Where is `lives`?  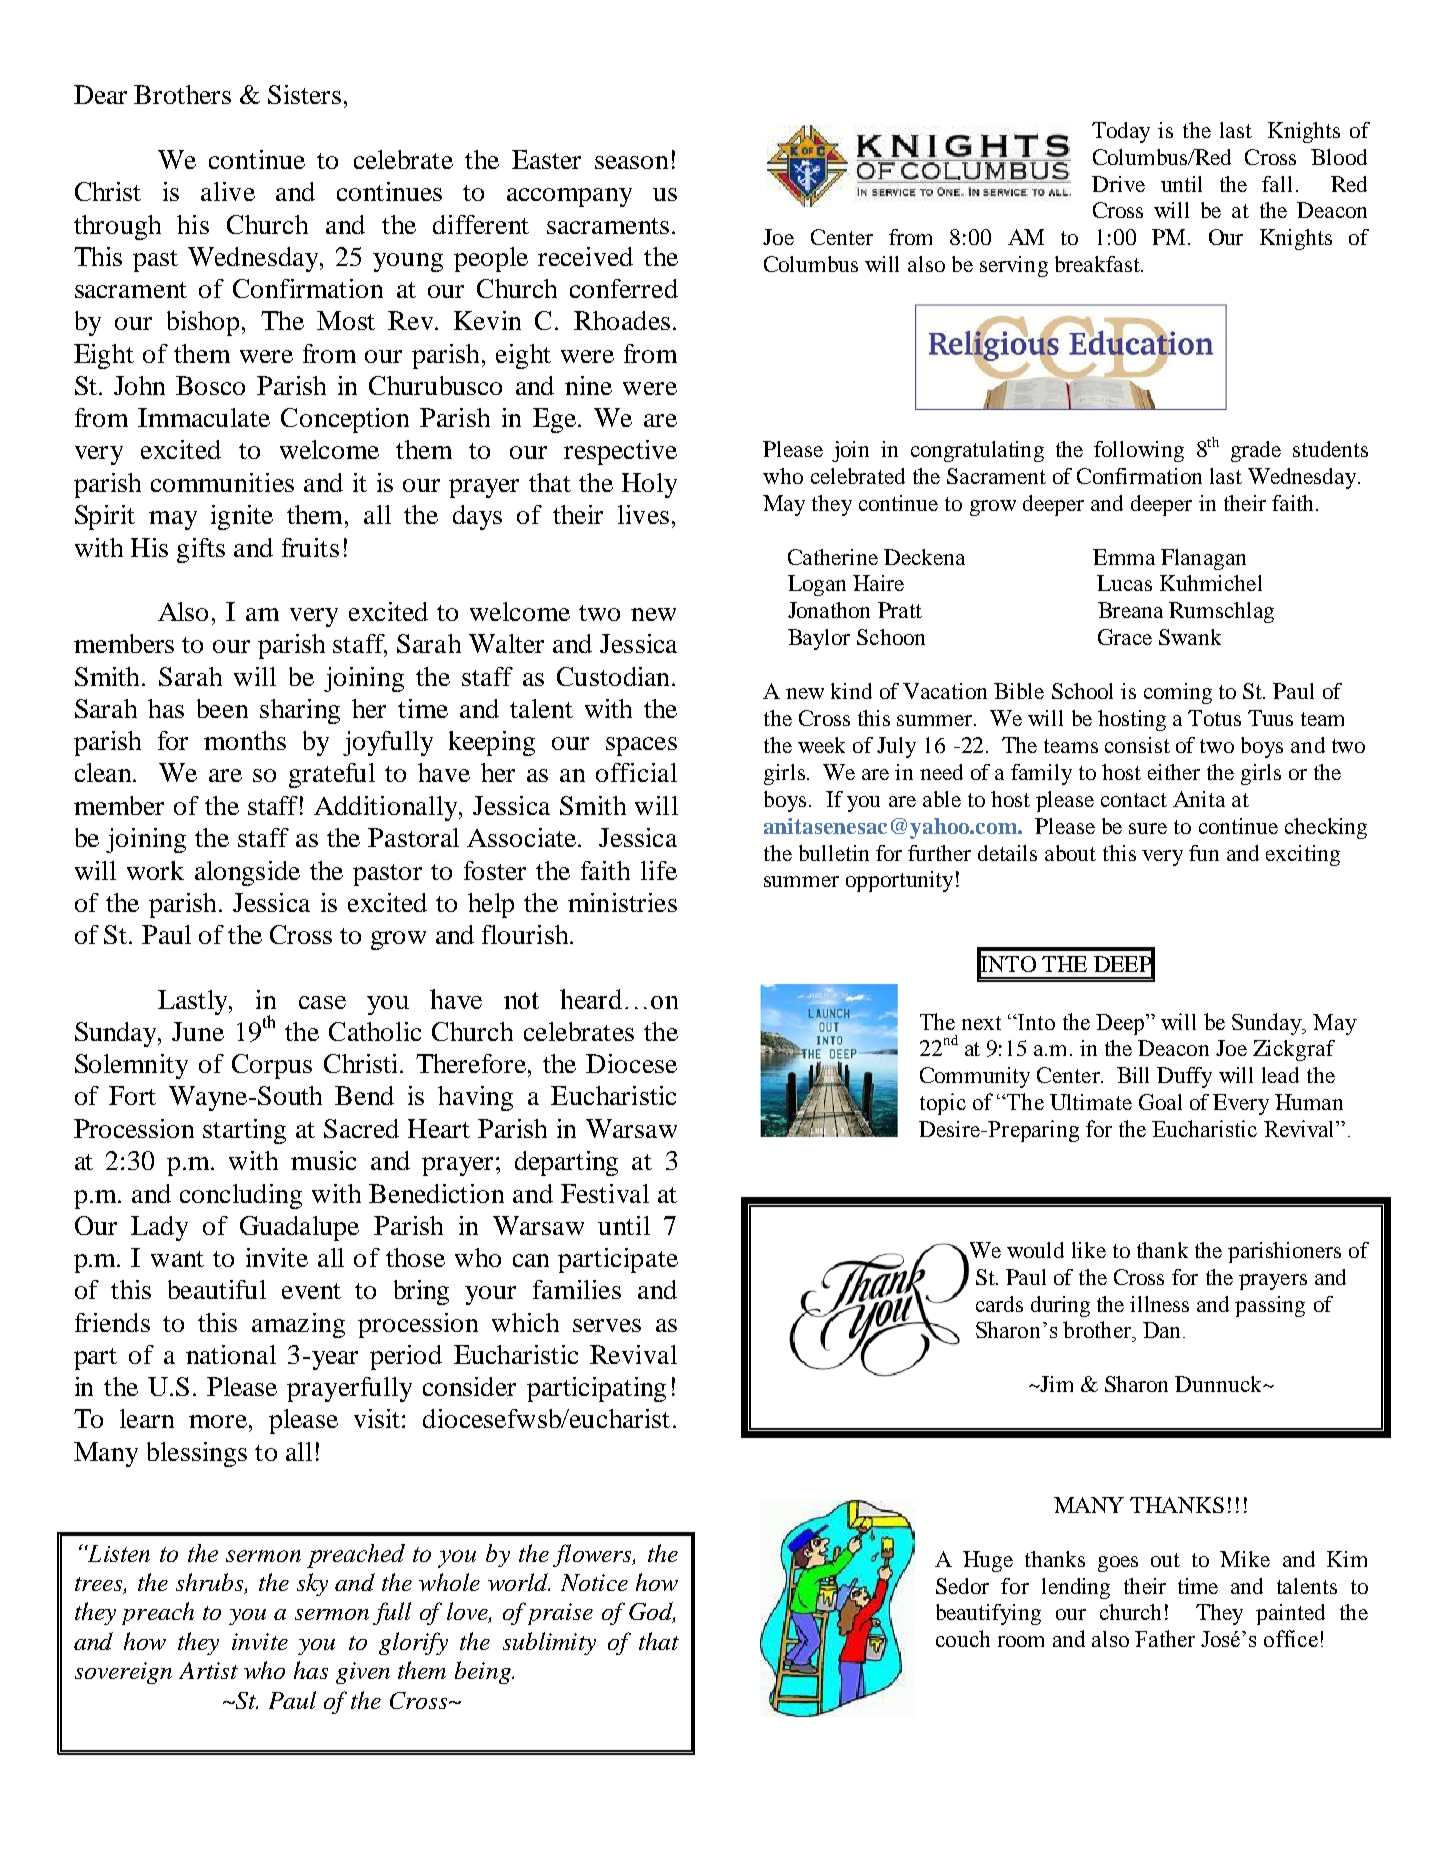
lives is located at coordinates (643, 514).
